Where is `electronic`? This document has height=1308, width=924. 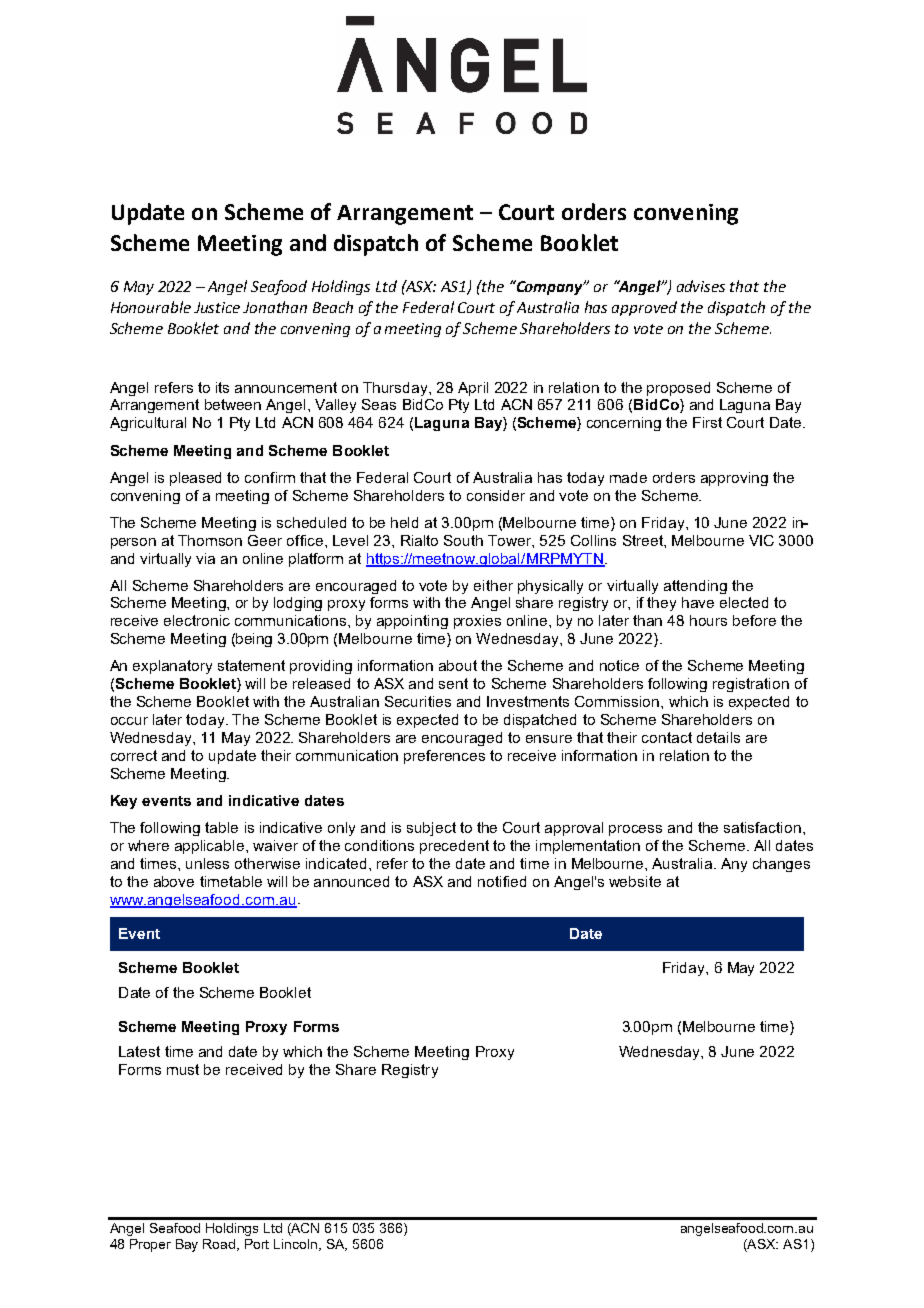 electronic is located at coordinates (197, 620).
